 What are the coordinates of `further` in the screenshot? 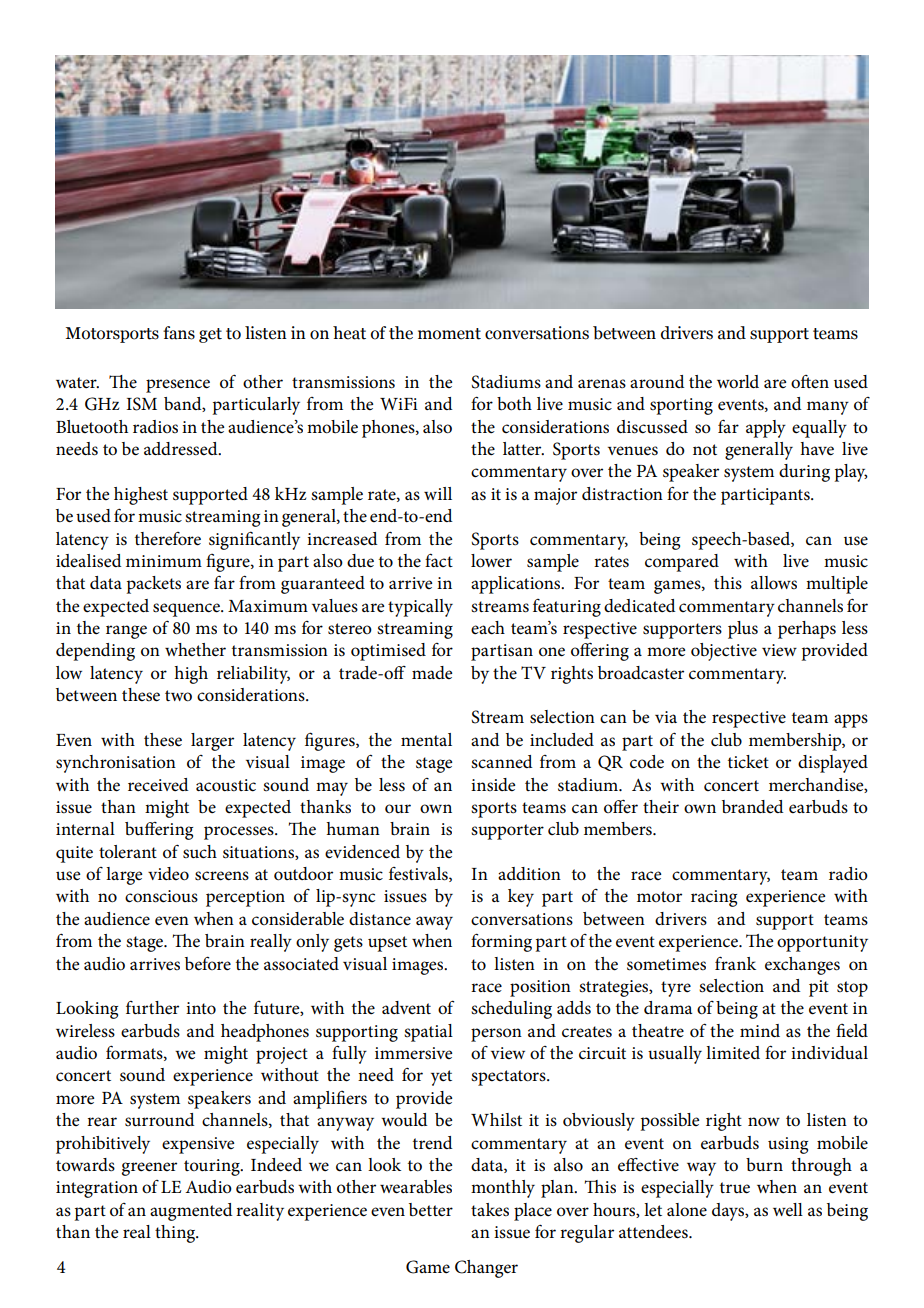 It's located at (152, 1007).
